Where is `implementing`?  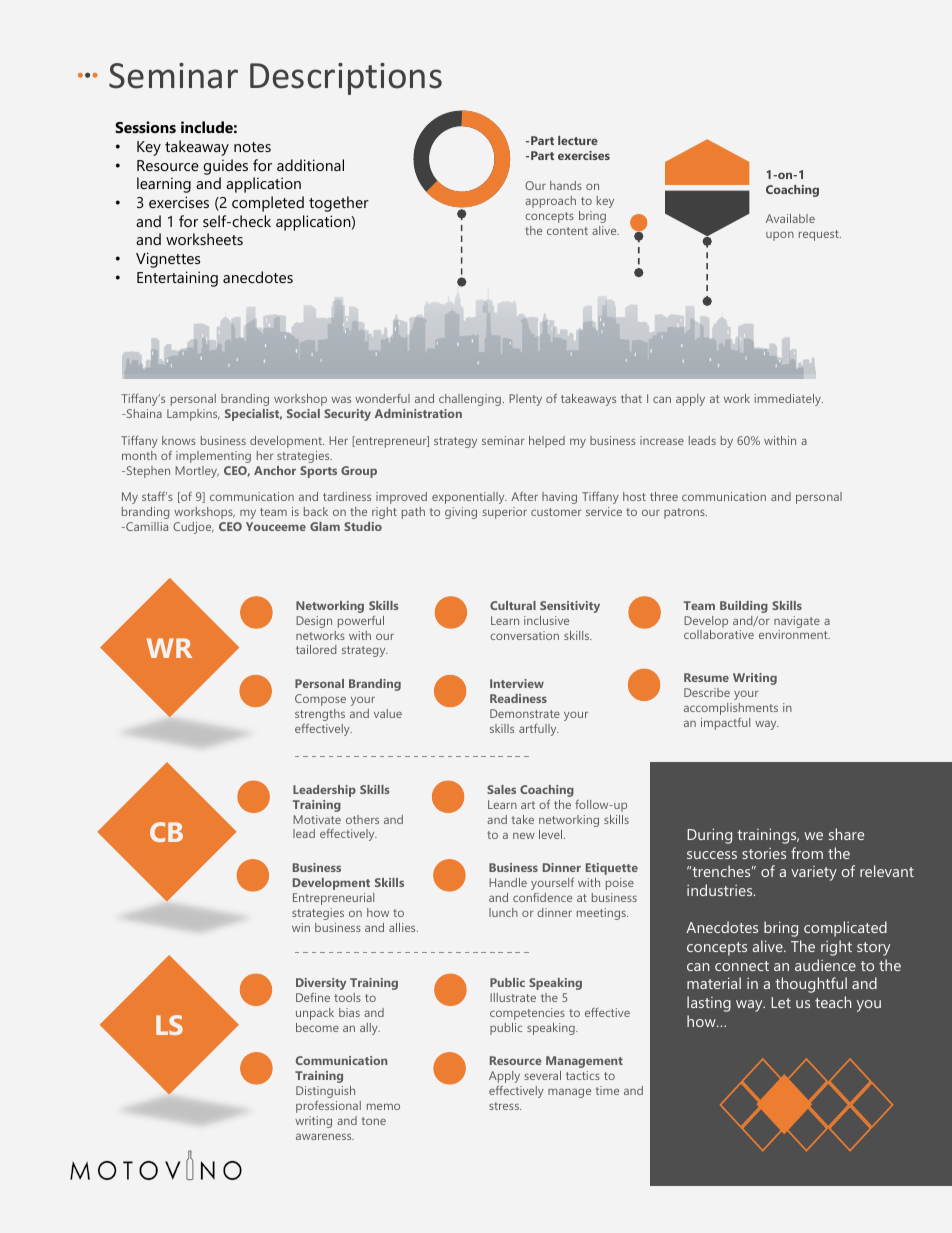
implementing is located at coordinates (213, 457).
